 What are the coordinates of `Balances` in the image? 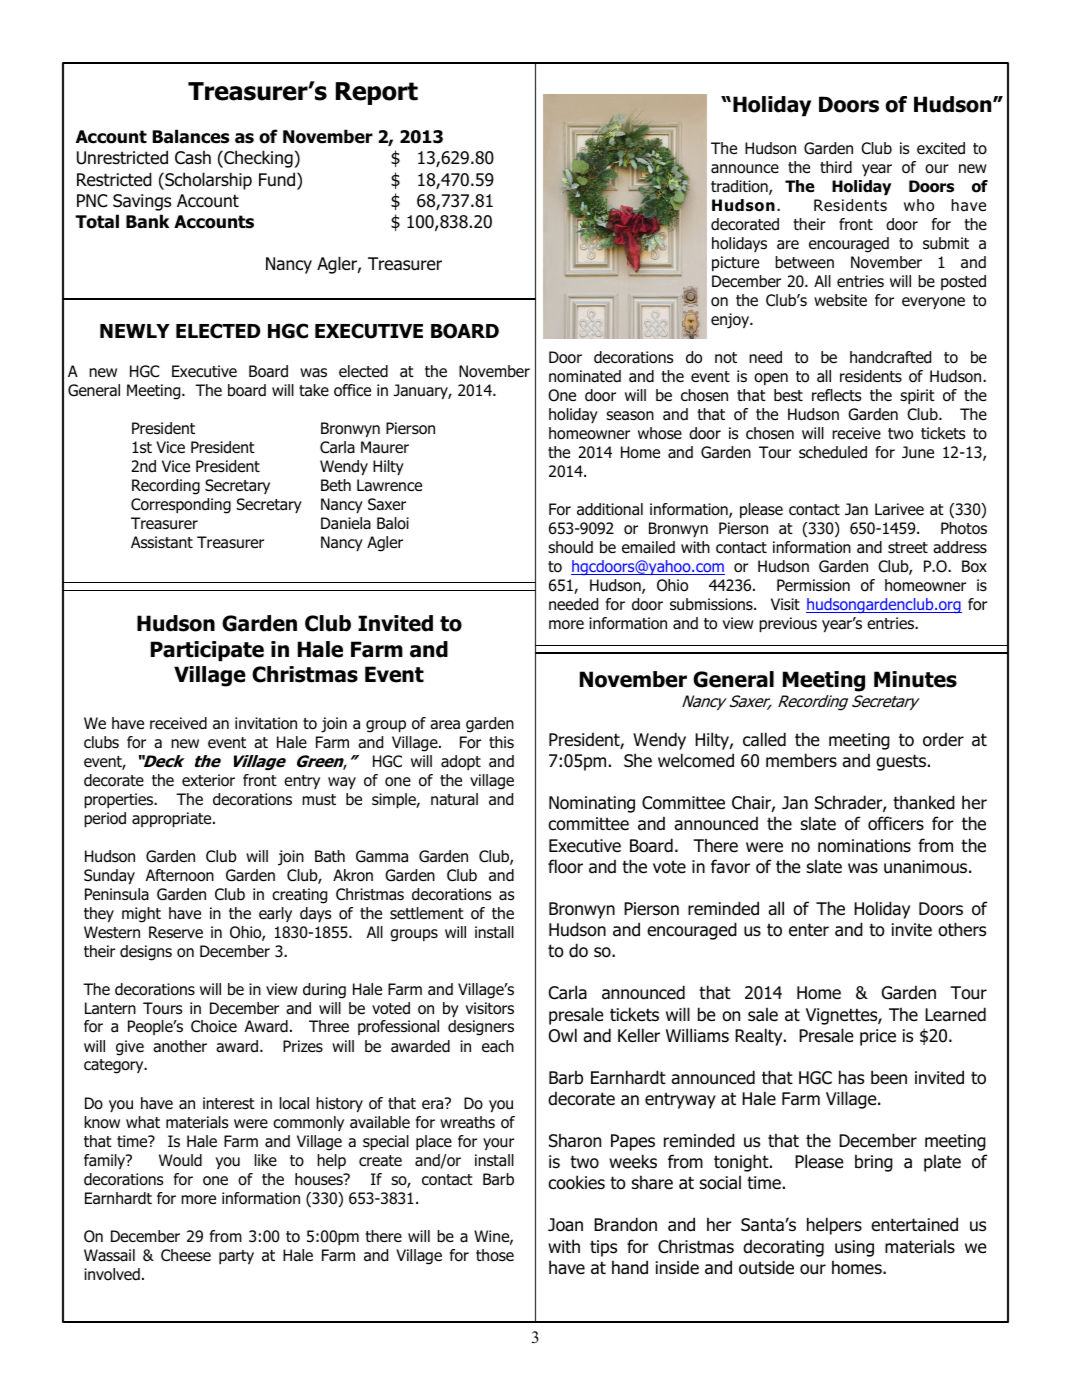 It's located at (191, 136).
